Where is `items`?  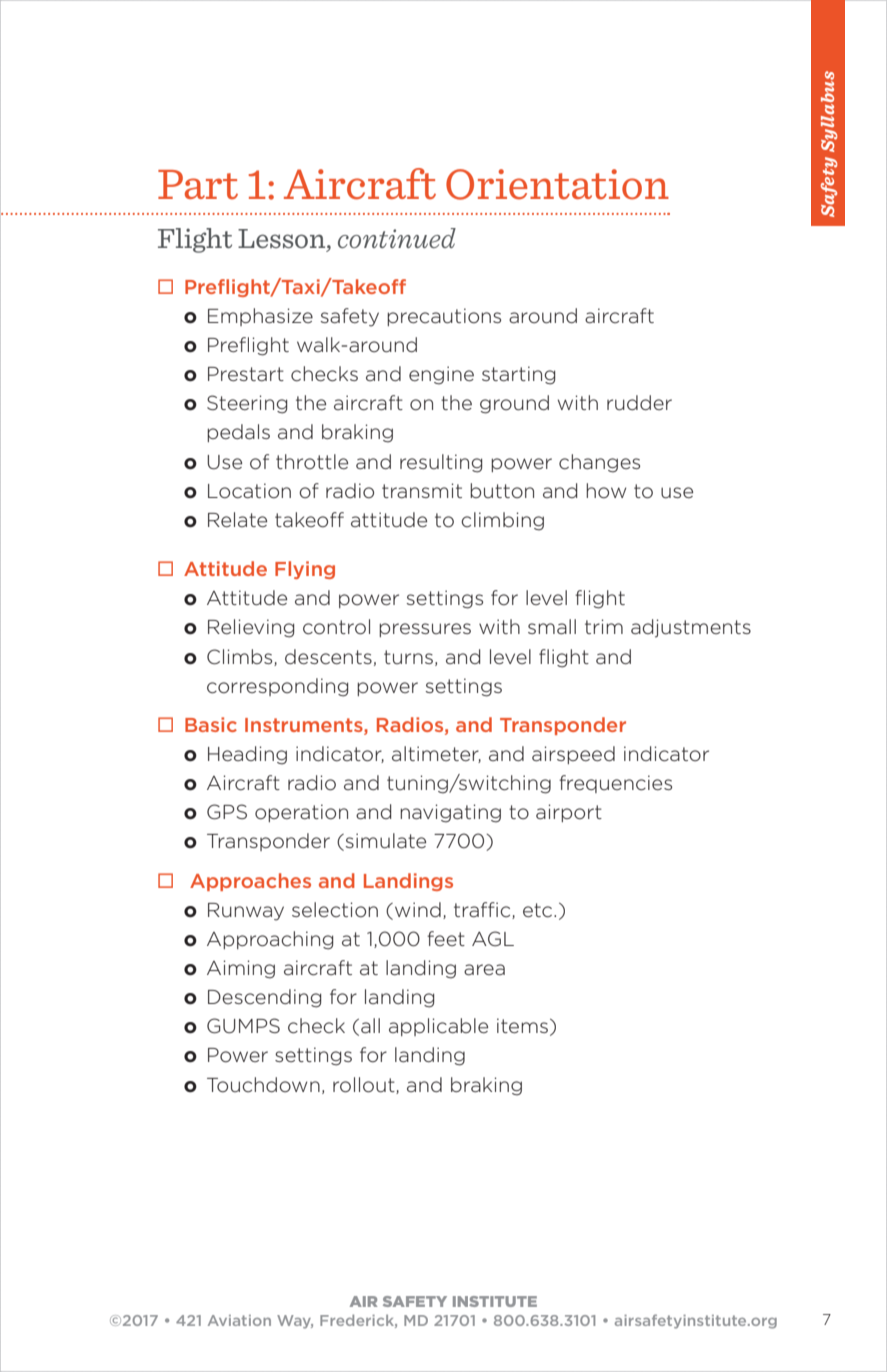
items is located at coordinates (522, 1025).
